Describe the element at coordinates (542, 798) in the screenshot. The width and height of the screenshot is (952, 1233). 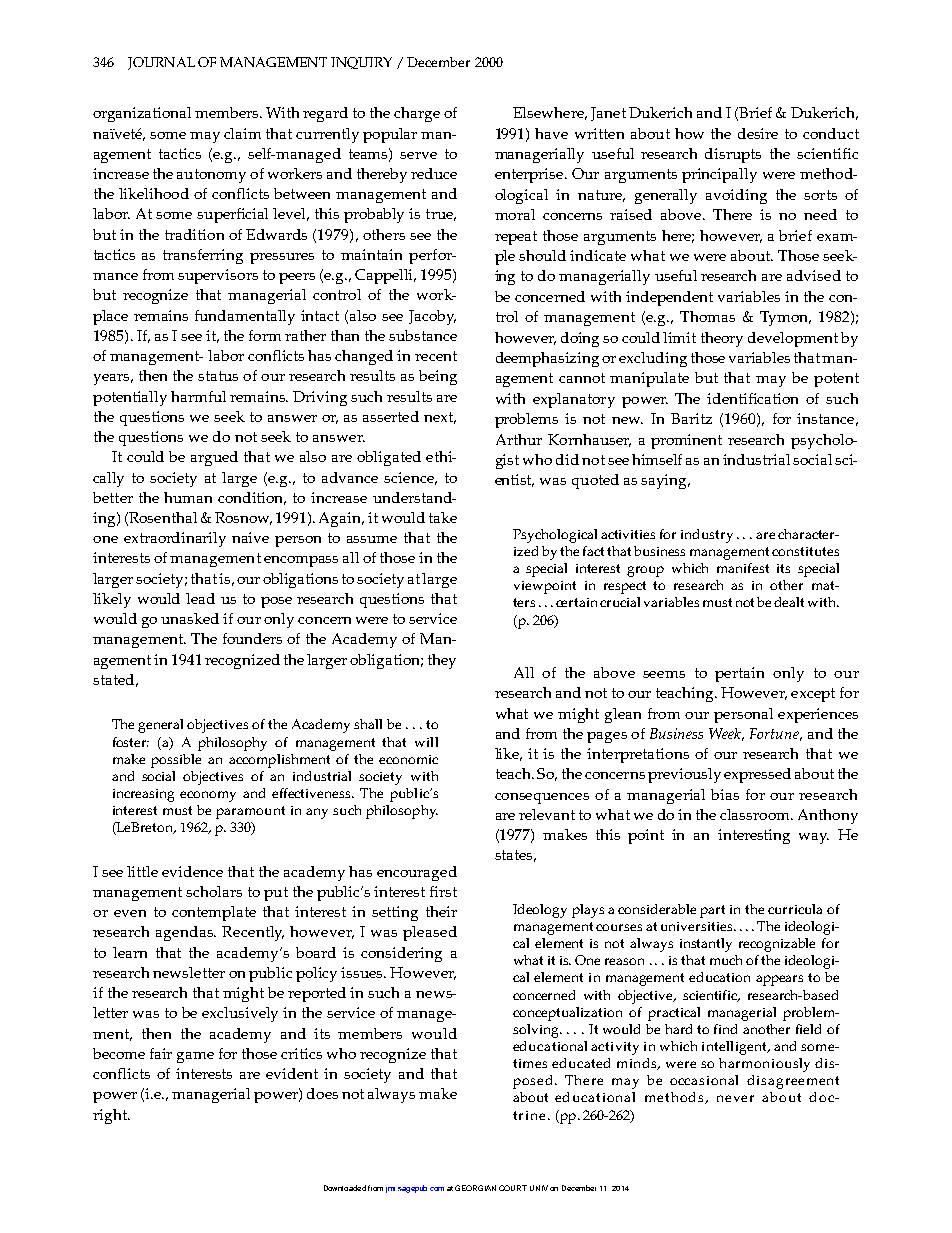
I see `consequences` at that location.
